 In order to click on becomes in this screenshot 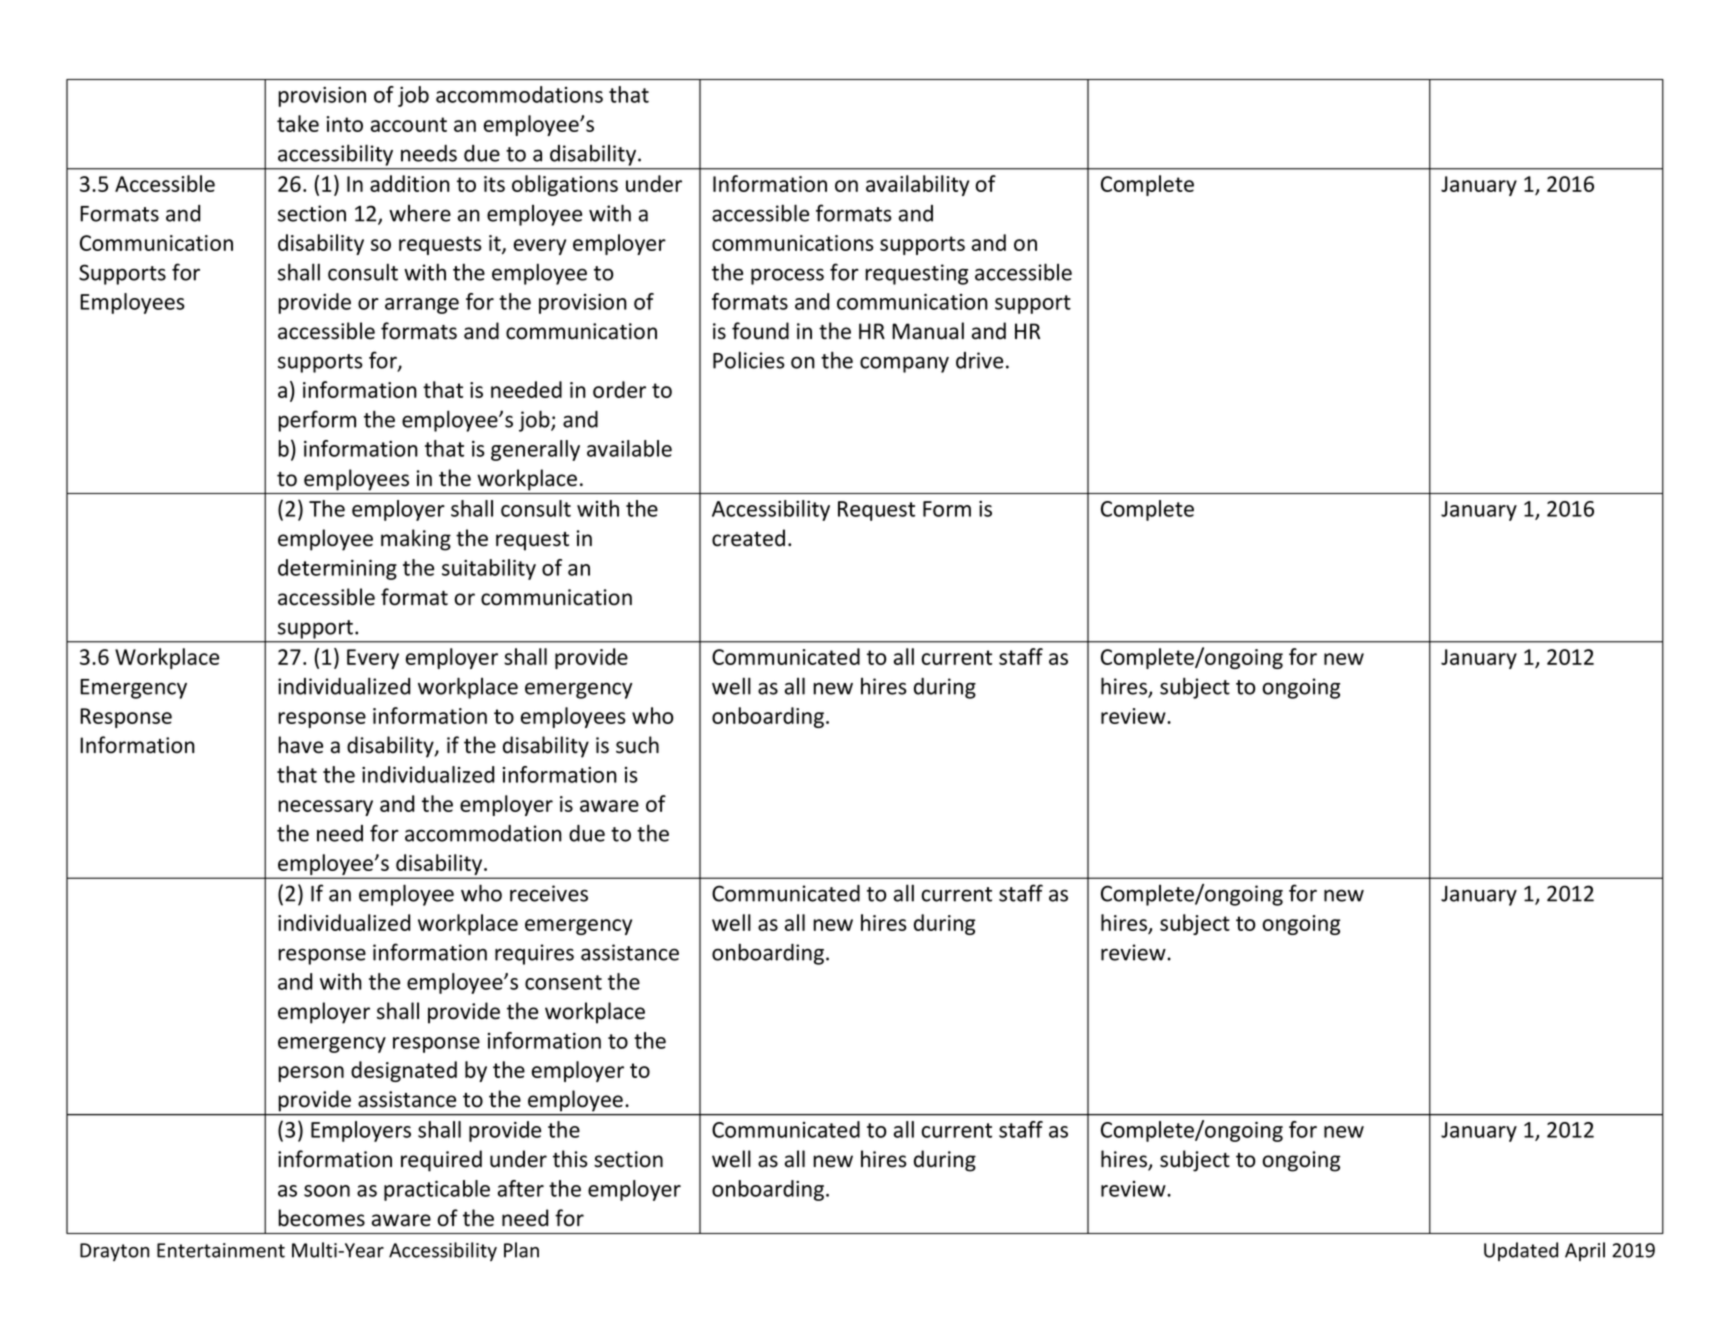, I will do `click(321, 1218)`.
